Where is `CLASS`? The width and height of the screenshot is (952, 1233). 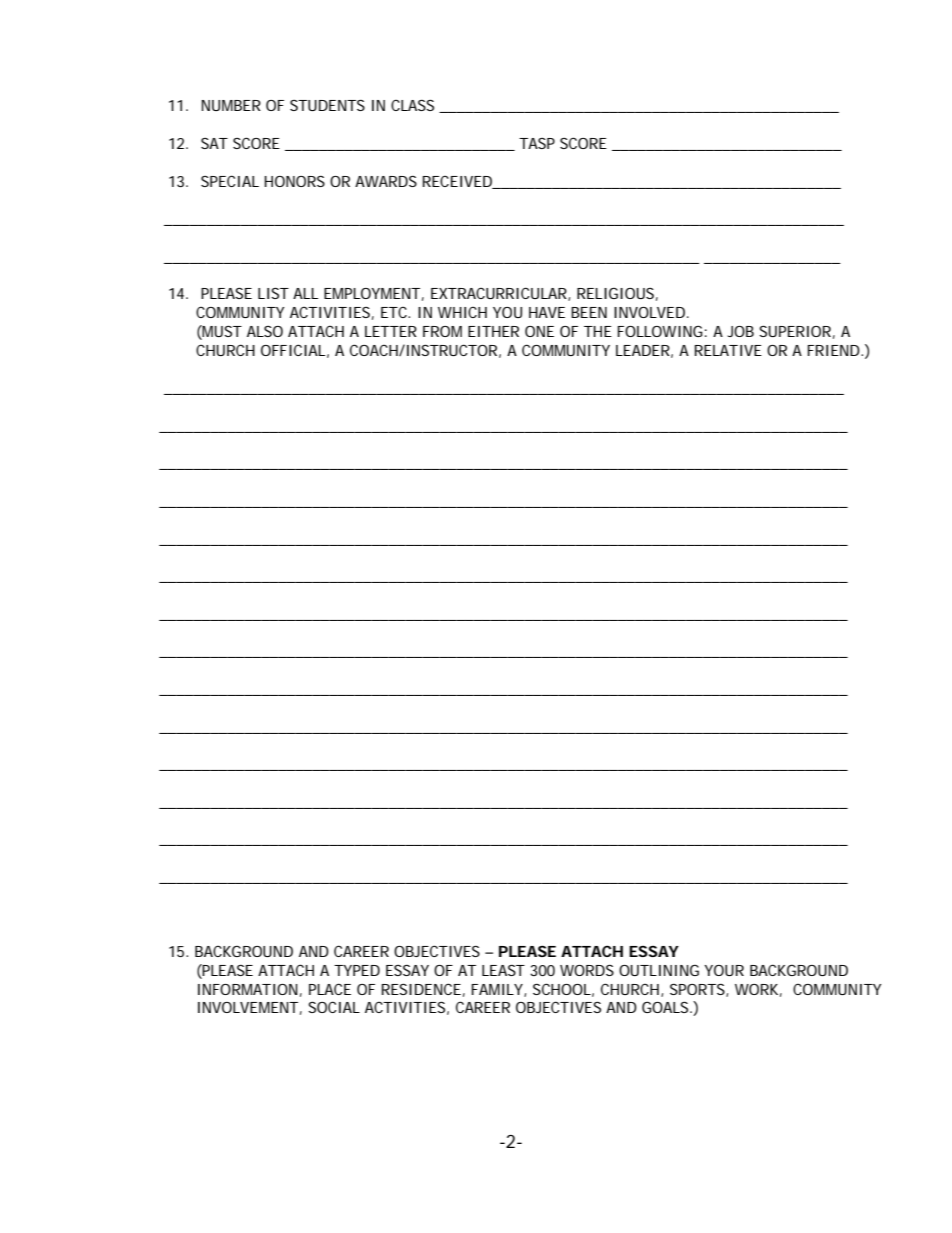 CLASS is located at coordinates (412, 105).
